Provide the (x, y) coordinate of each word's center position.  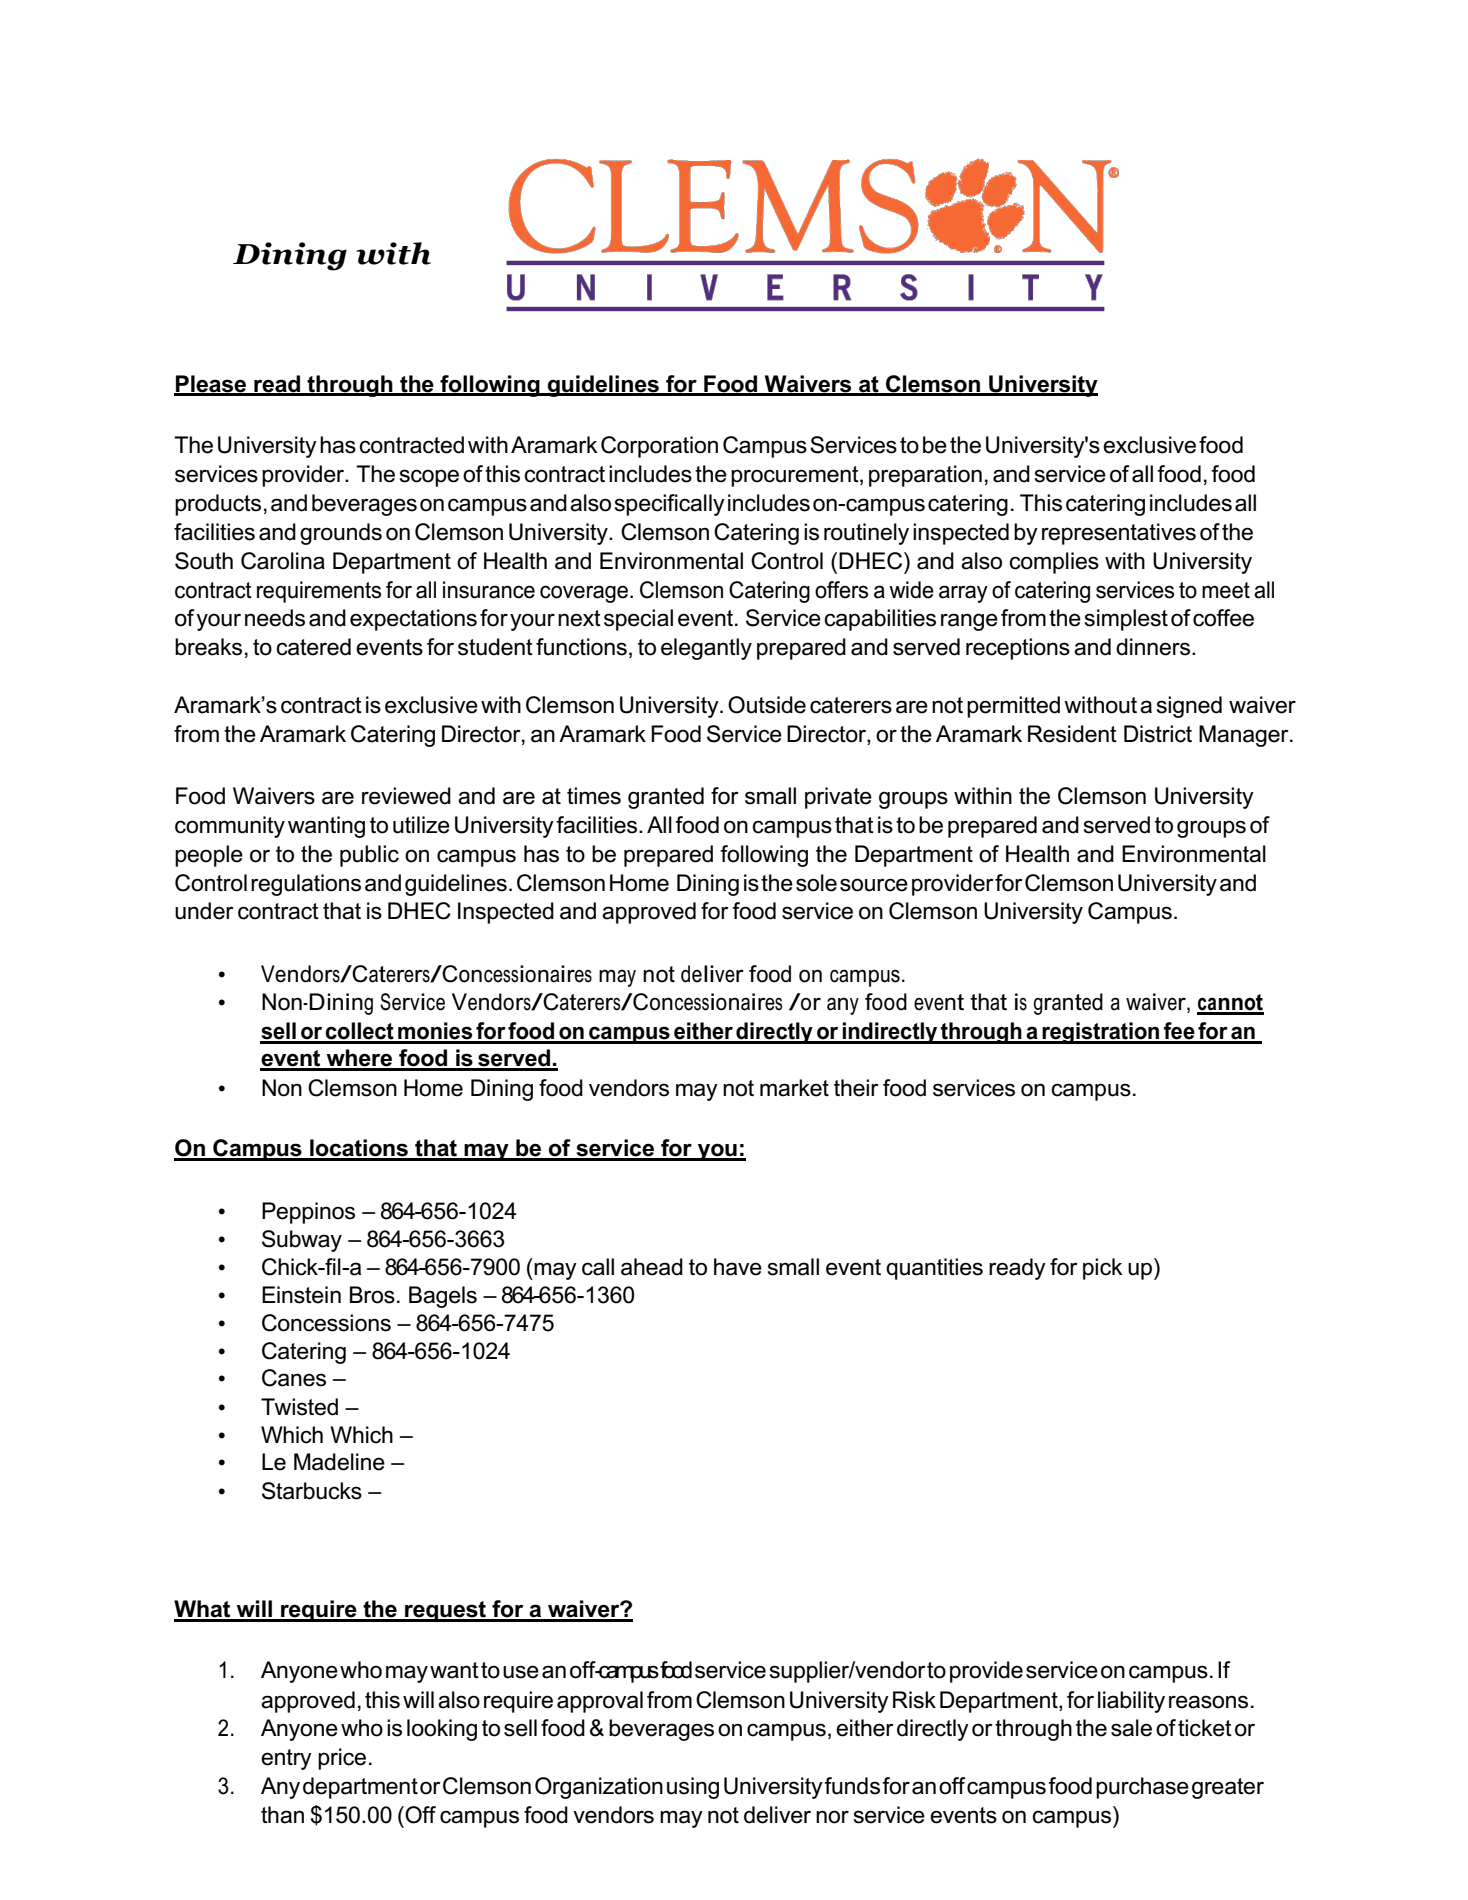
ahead (652, 1267)
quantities (934, 1269)
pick (1103, 1269)
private (838, 798)
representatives (1119, 534)
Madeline (339, 1462)
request (445, 1611)
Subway (302, 1241)
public (369, 856)
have (738, 1267)
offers (841, 590)
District (1158, 734)
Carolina (283, 561)
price (342, 1759)
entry (286, 1759)
